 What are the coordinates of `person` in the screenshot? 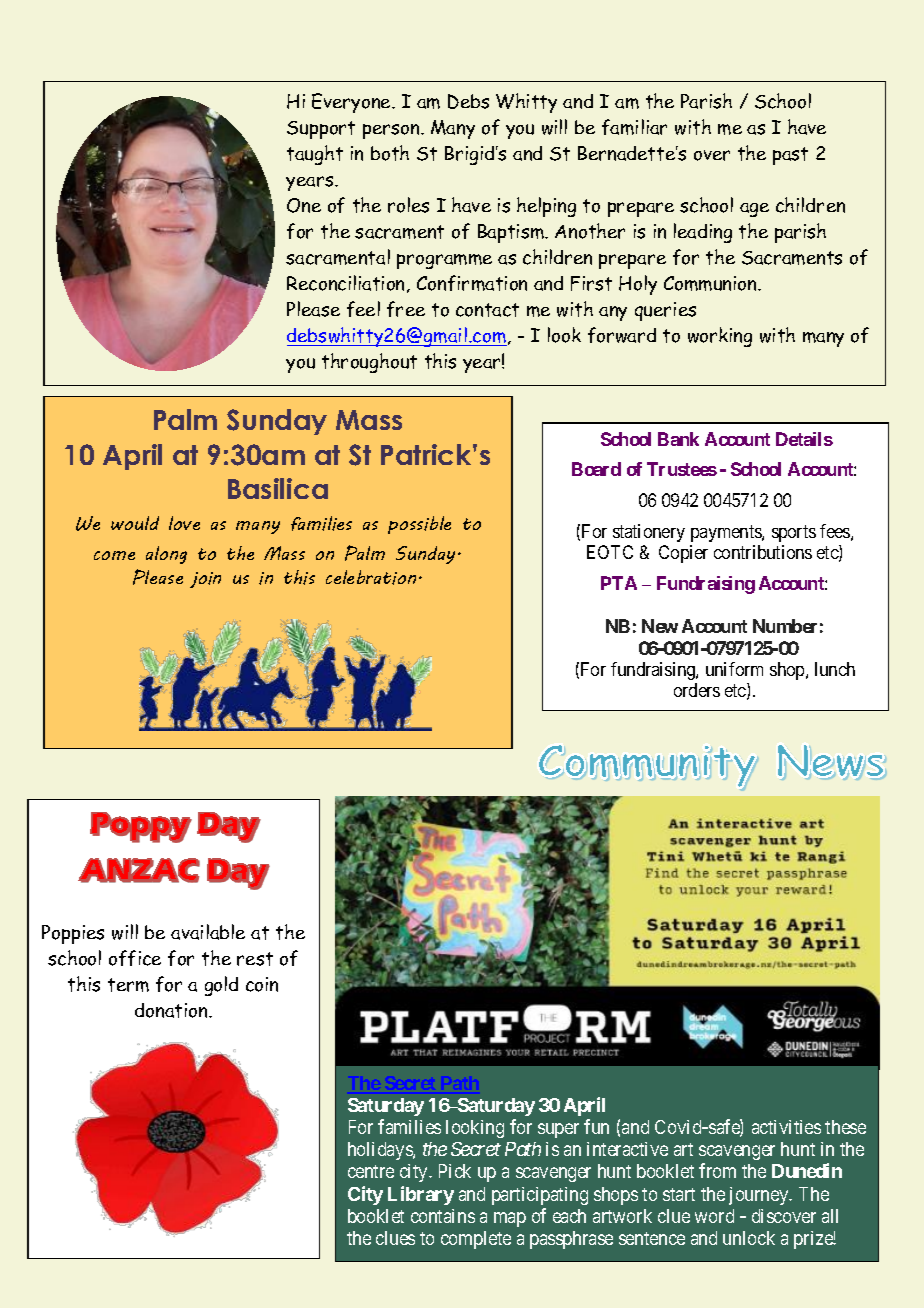 It's located at (392, 131).
